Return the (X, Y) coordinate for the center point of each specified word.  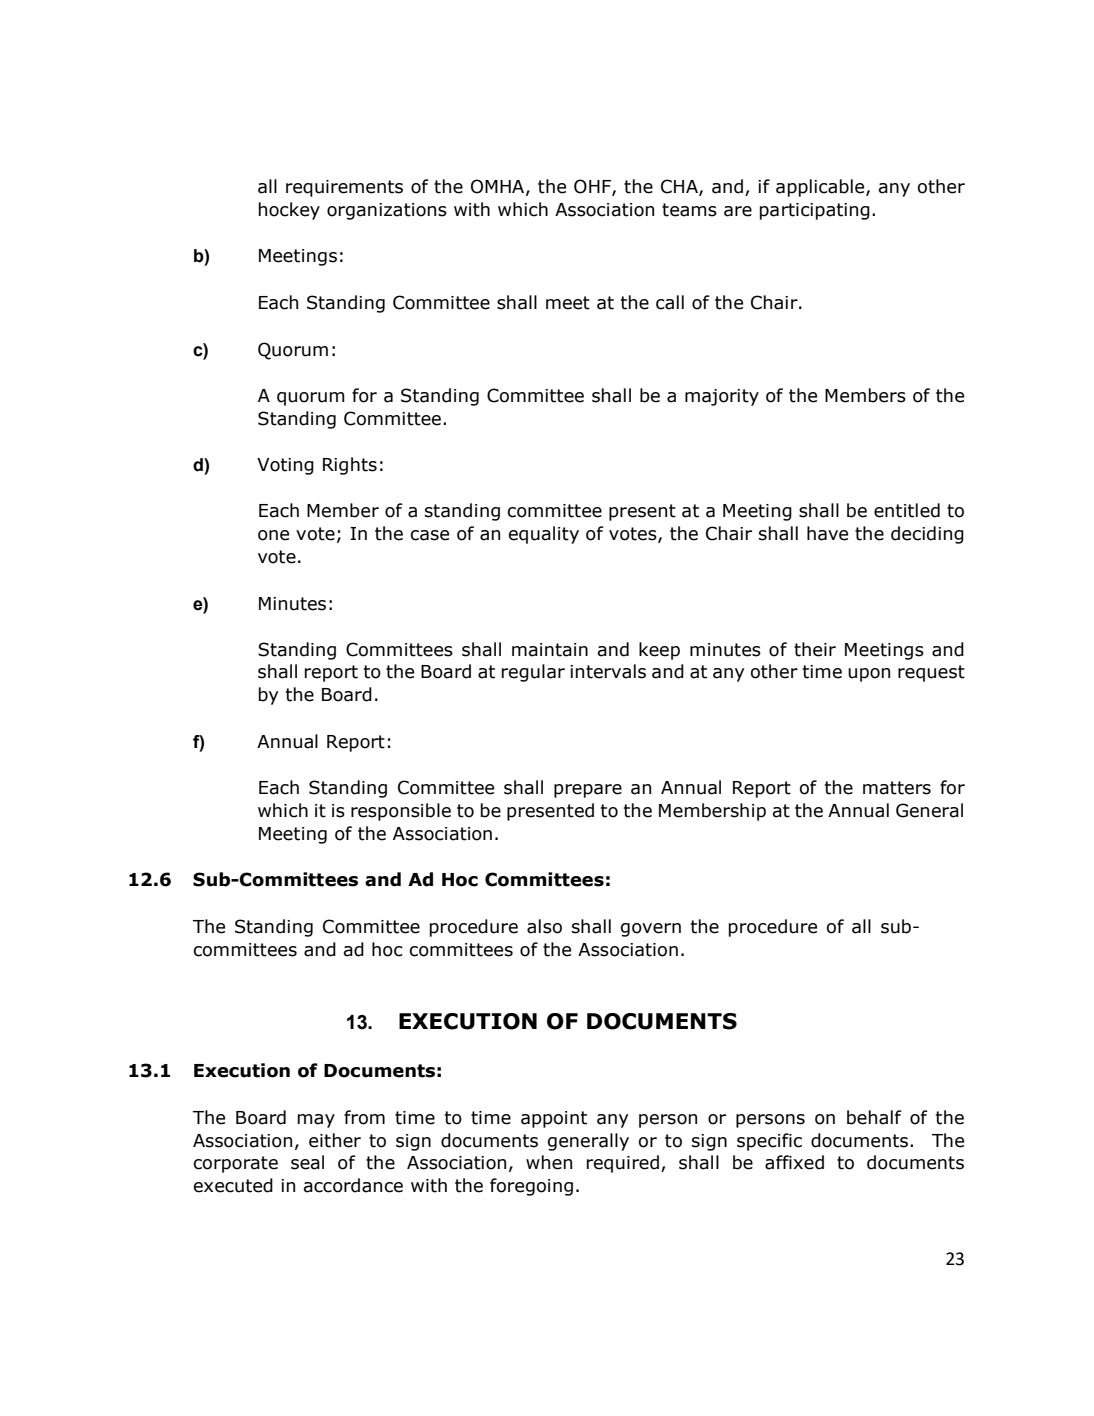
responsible (401, 812)
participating (815, 211)
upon (869, 675)
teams (689, 210)
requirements (344, 188)
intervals (608, 671)
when (549, 1162)
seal (307, 1162)
